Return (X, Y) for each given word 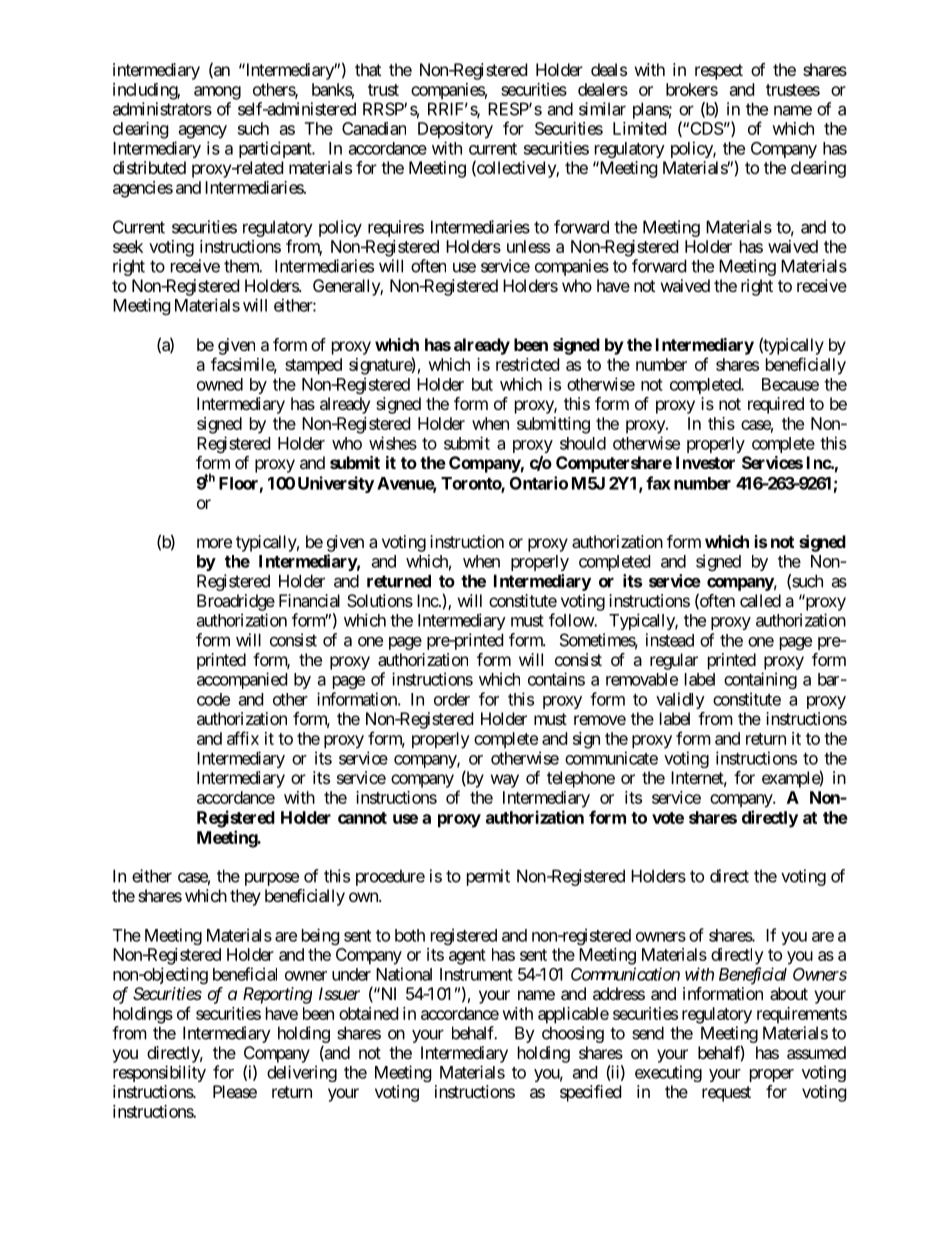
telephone (581, 779)
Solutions (380, 600)
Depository (455, 130)
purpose (272, 879)
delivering (302, 1073)
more (214, 543)
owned (220, 384)
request (726, 1094)
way (505, 781)
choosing (573, 1034)
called (760, 600)
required (776, 405)
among (217, 93)
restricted (527, 364)
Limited (639, 128)
